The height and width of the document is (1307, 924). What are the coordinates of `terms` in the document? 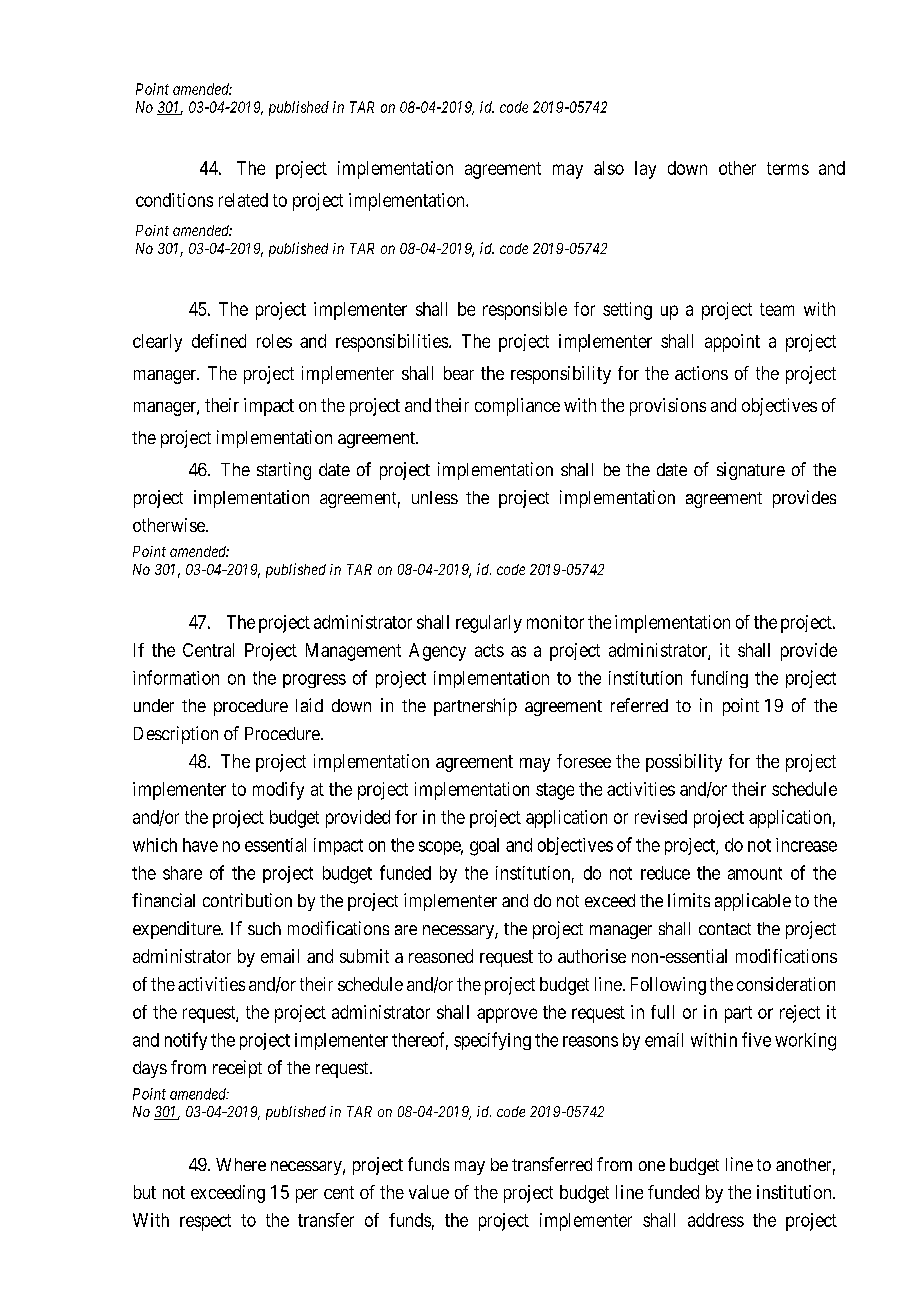 It's located at (788, 168).
